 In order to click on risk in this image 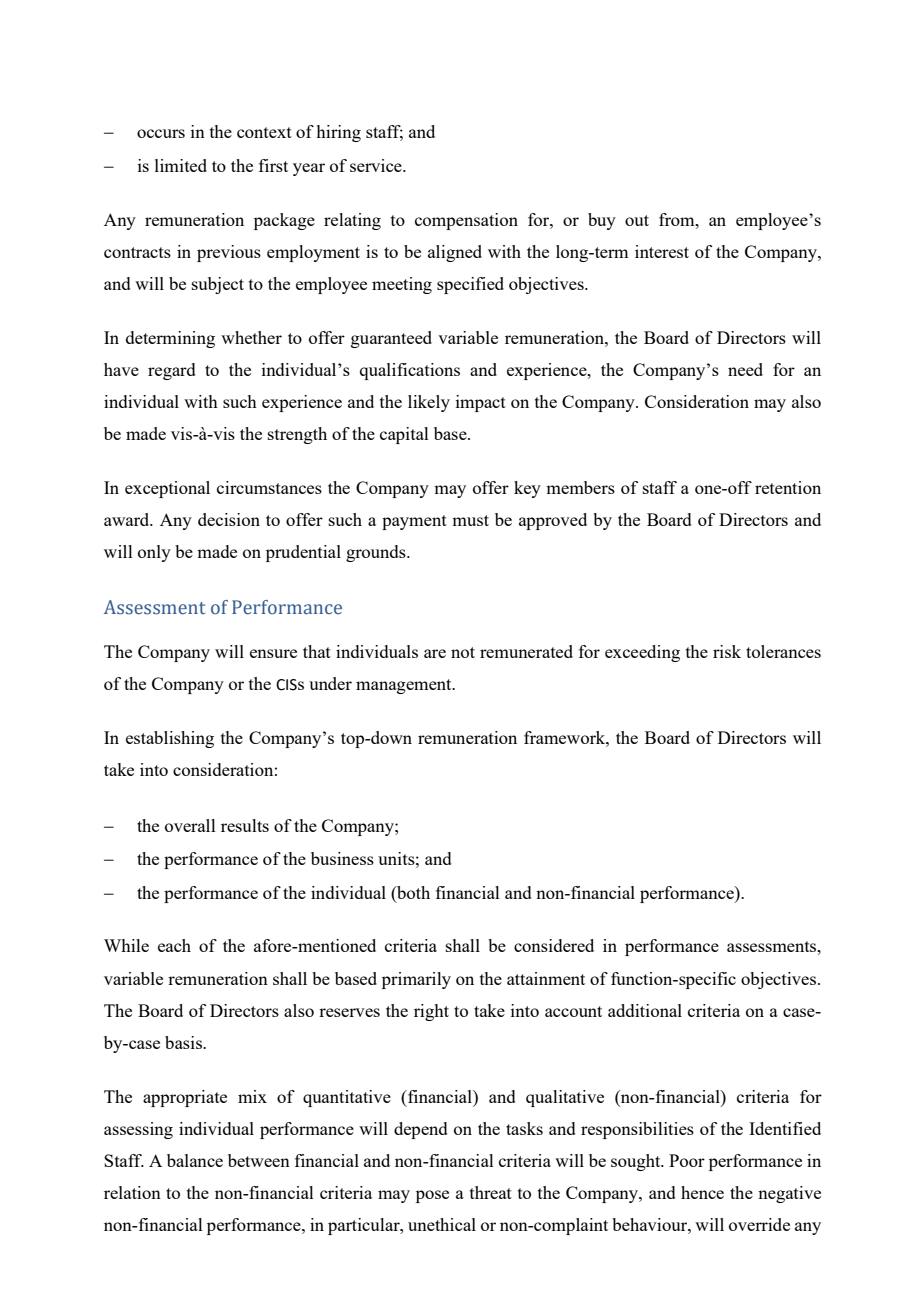, I will do `click(727, 651)`.
